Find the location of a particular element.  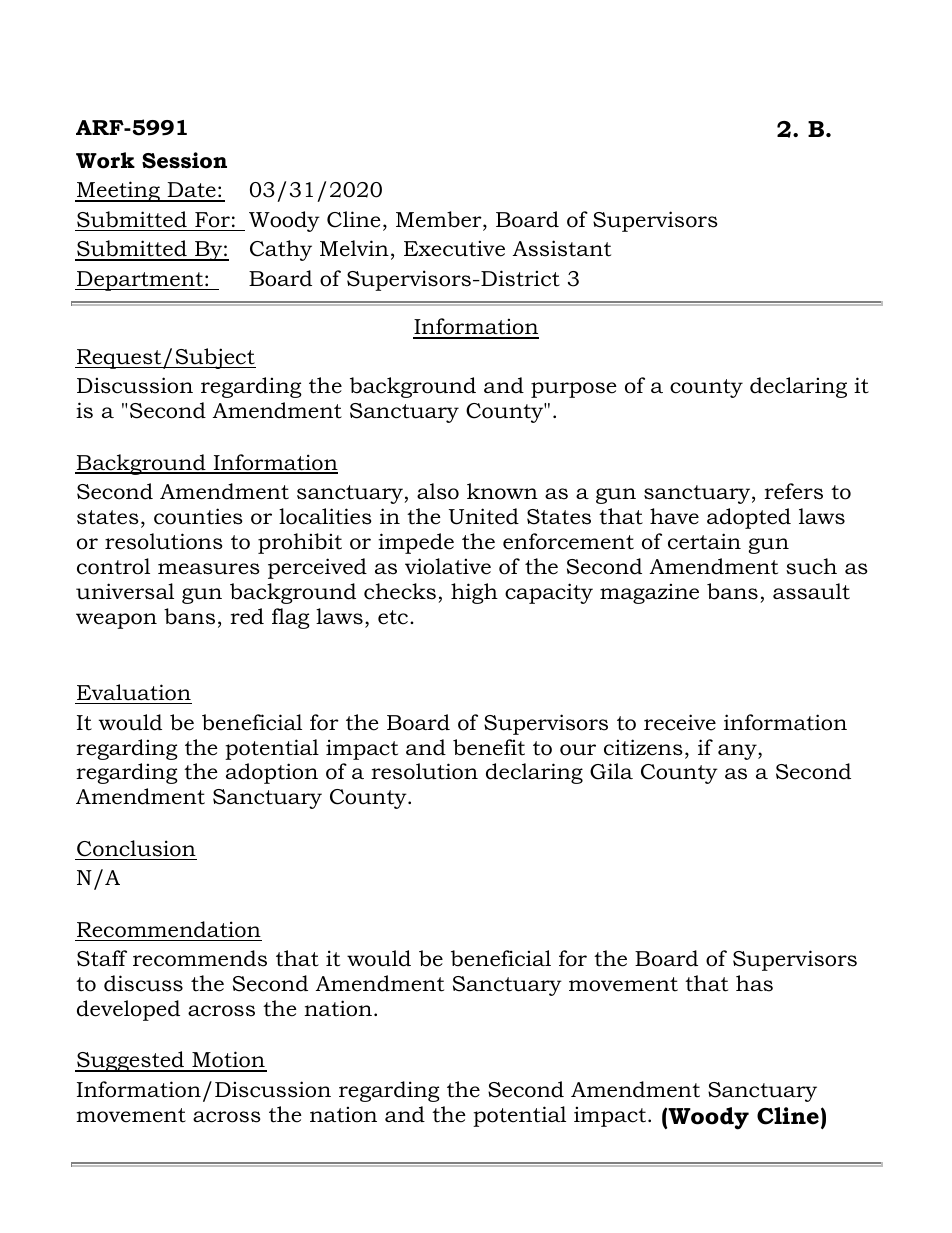

Motion is located at coordinates (228, 1061).
